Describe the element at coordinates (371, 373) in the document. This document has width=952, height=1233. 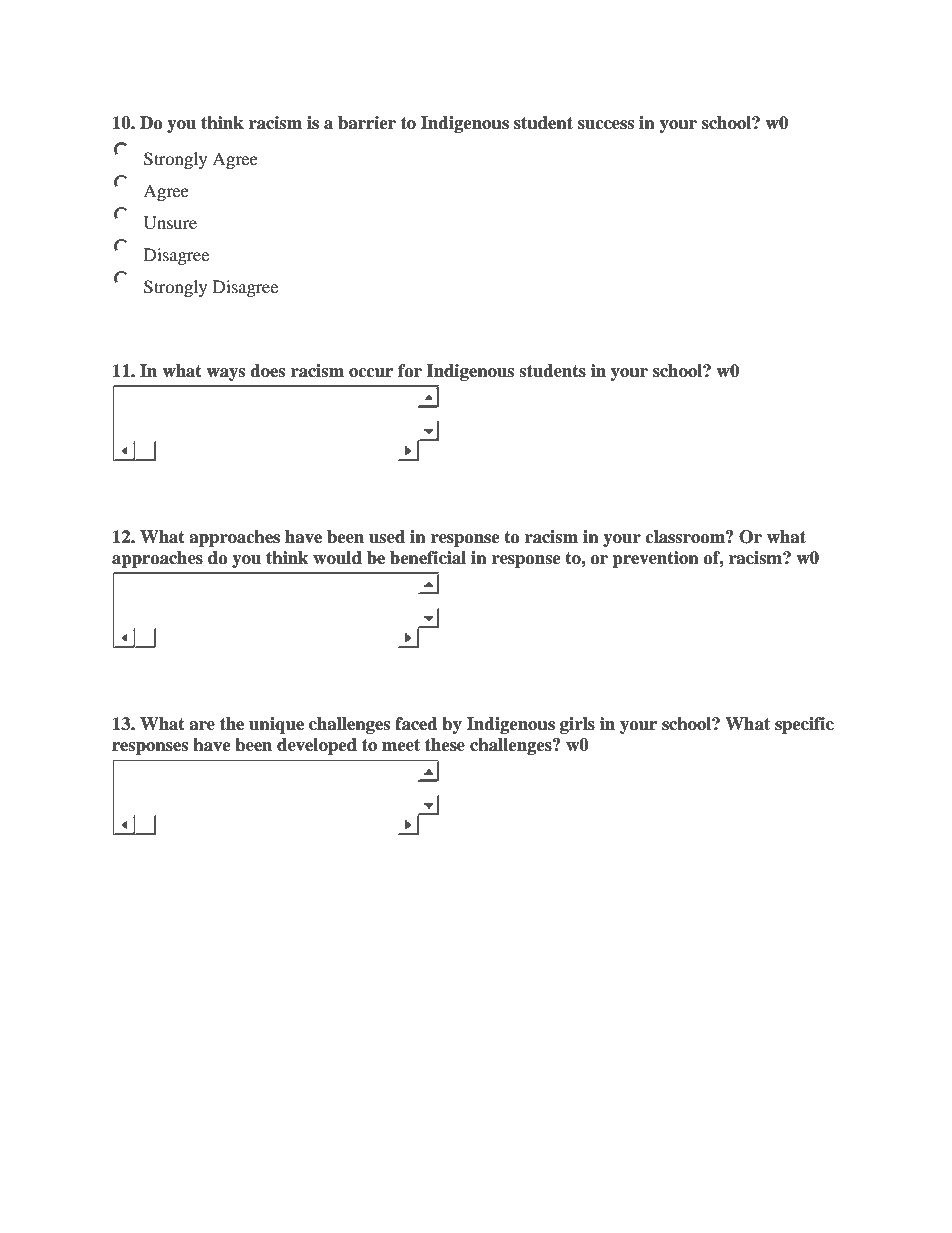
I see `occur` at that location.
